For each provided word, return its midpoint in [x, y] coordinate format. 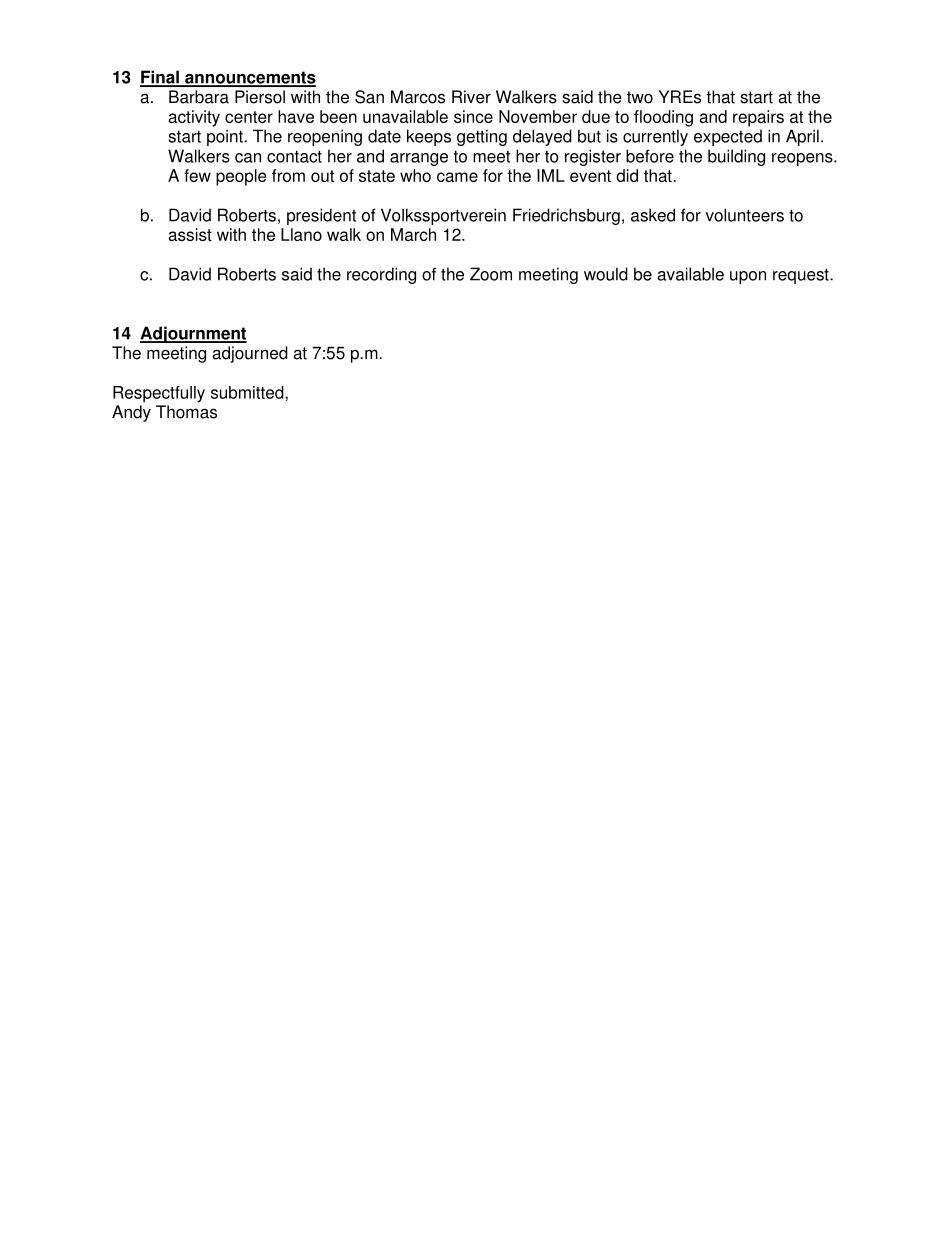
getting [482, 137]
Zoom [491, 274]
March [413, 234]
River [471, 97]
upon [748, 277]
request [802, 276]
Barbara [199, 97]
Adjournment [193, 334]
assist [190, 234]
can [248, 158]
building [736, 157]
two [640, 97]
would [606, 274]
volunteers [745, 215]
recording [381, 275]
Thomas [186, 412]
